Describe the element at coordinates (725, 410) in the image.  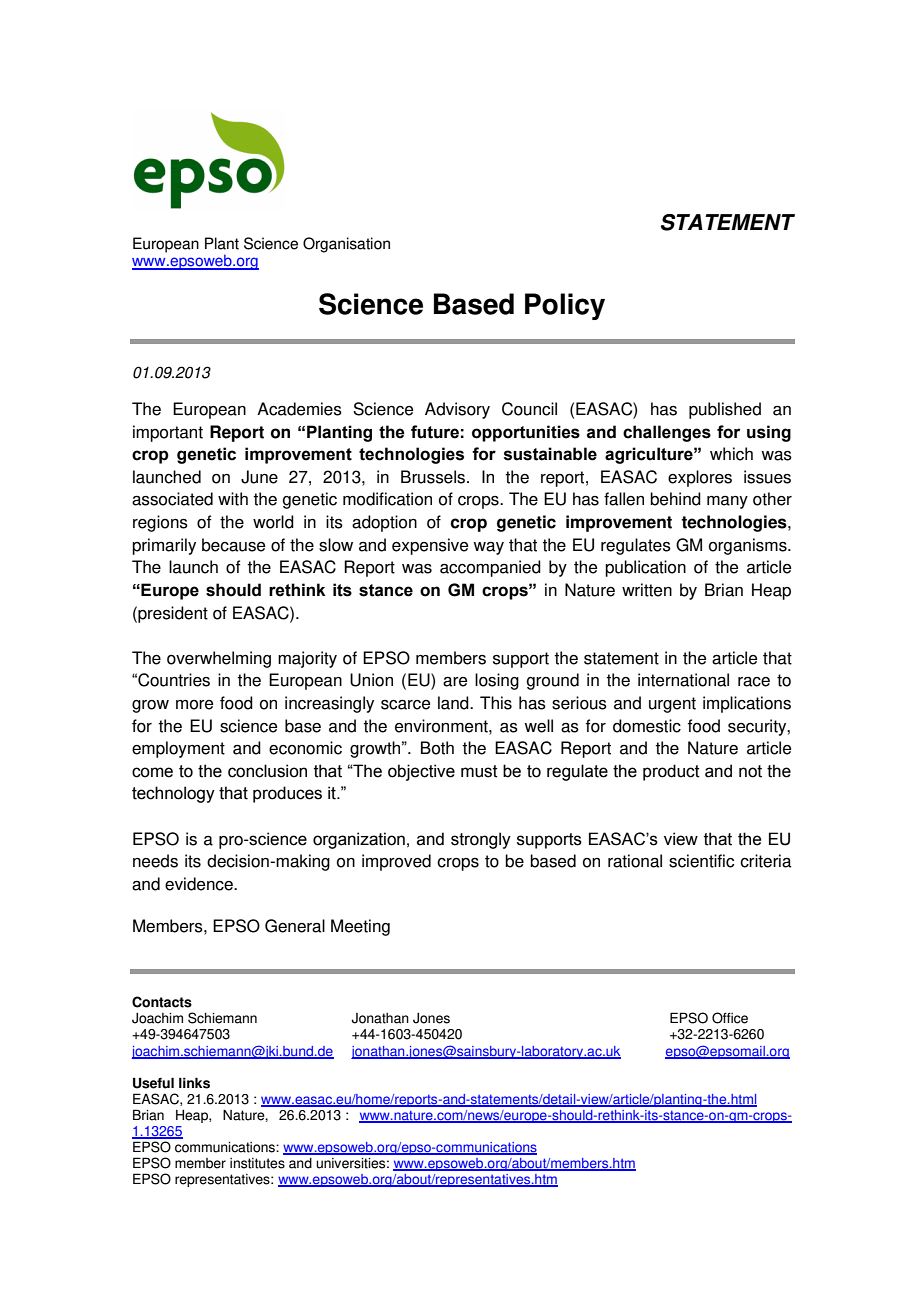
I see `published` at that location.
